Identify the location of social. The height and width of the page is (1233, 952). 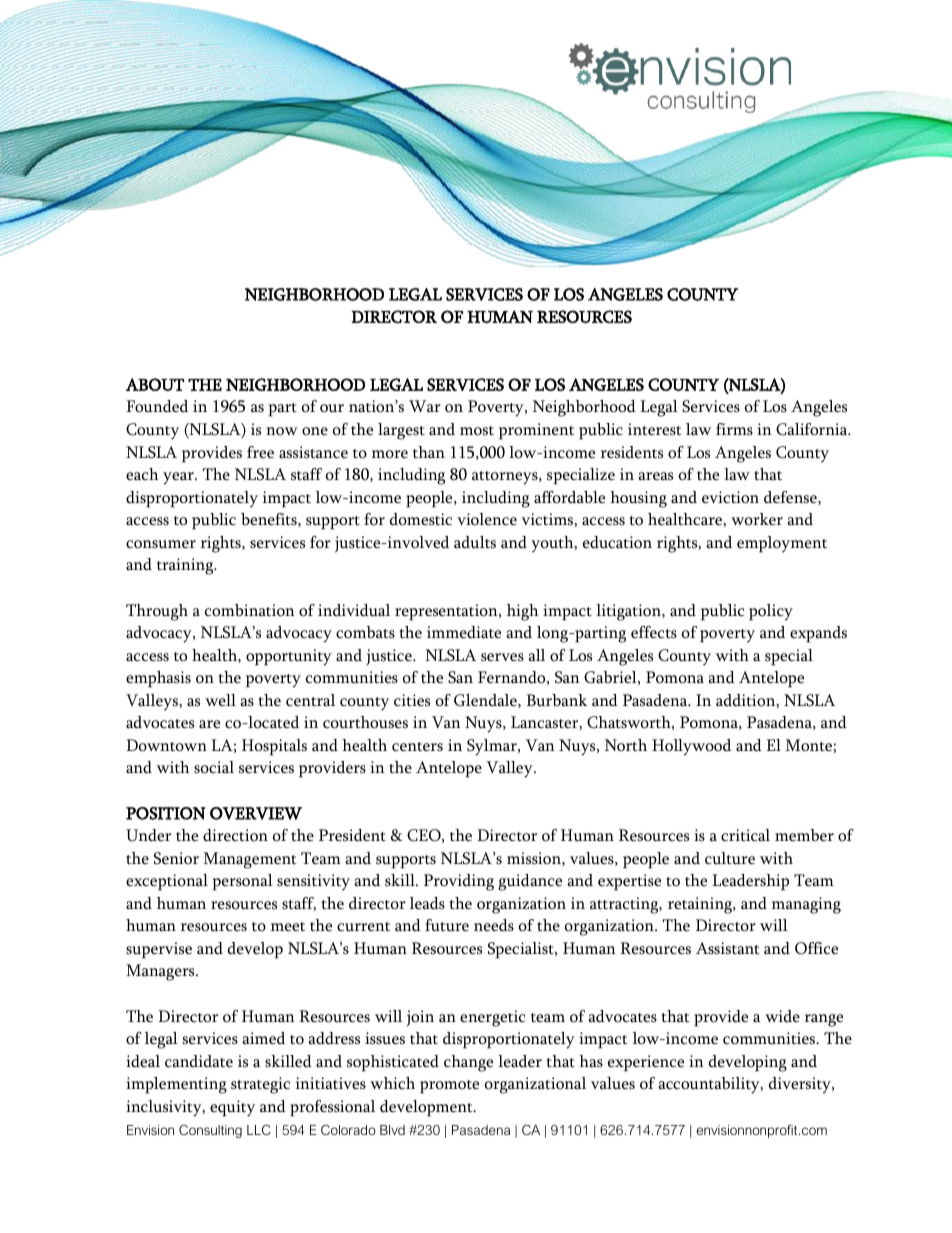
(214, 767).
